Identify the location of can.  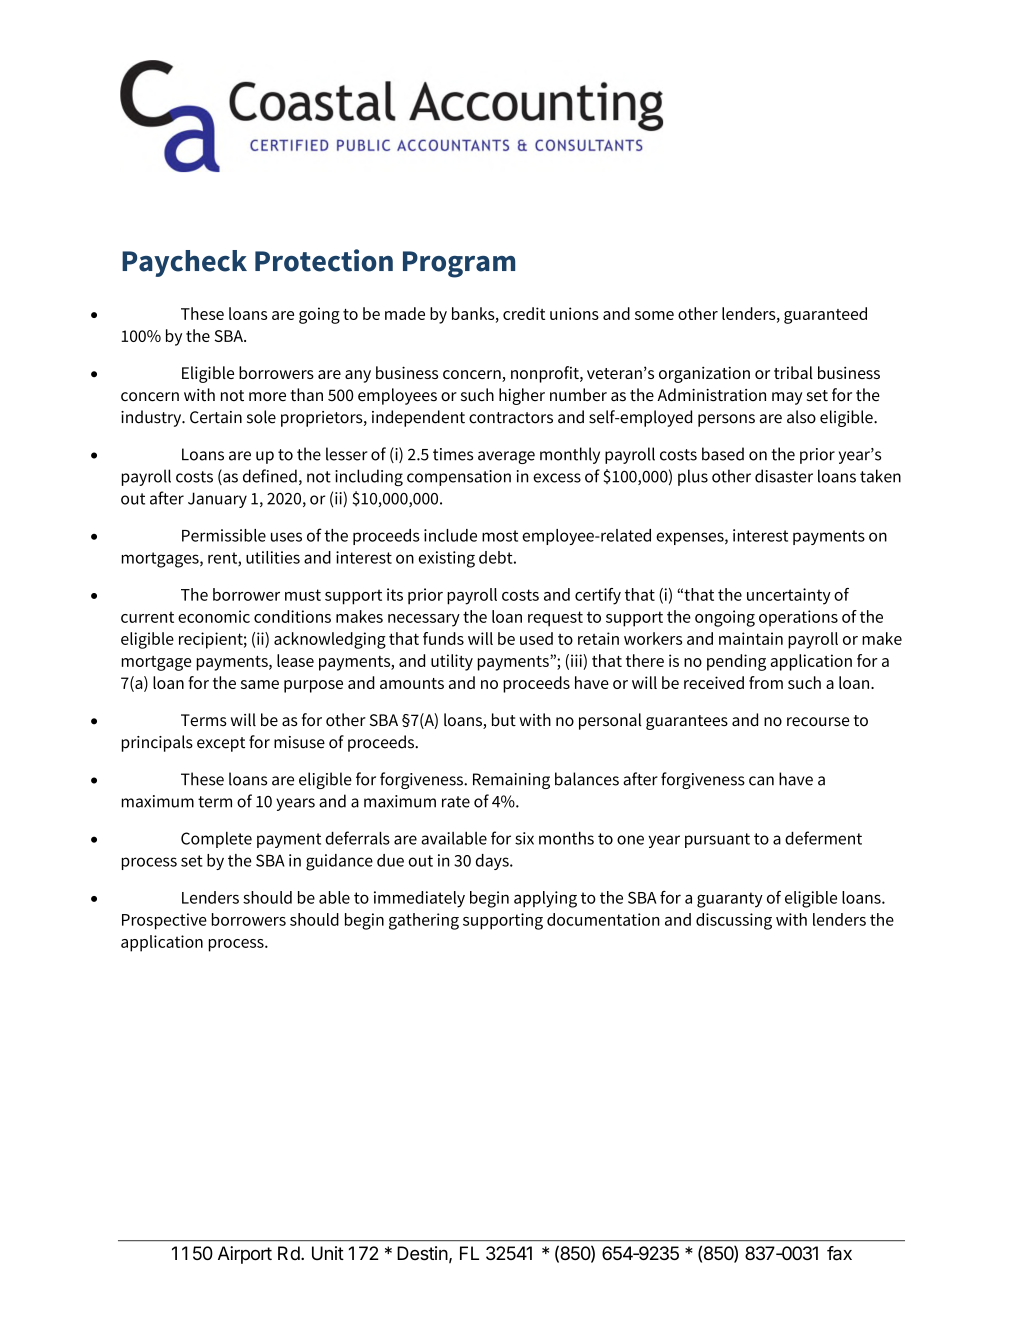
(761, 781).
